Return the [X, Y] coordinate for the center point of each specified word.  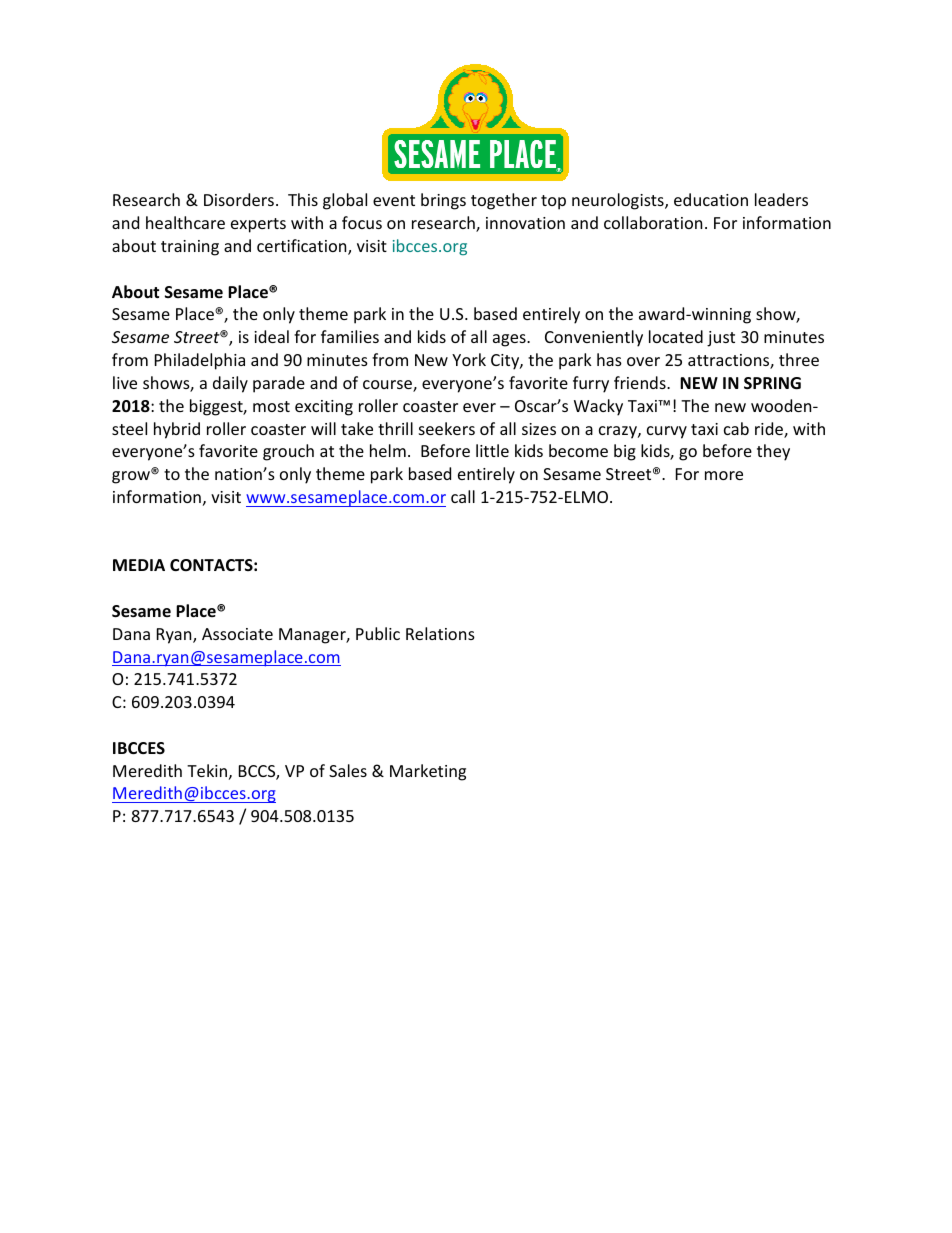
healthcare [185, 222]
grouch [288, 452]
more [724, 475]
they [773, 452]
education [711, 199]
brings [443, 201]
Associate [237, 634]
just [721, 339]
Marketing [428, 772]
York [469, 359]
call [463, 496]
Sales [348, 770]
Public [378, 633]
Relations [440, 633]
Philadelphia [200, 361]
